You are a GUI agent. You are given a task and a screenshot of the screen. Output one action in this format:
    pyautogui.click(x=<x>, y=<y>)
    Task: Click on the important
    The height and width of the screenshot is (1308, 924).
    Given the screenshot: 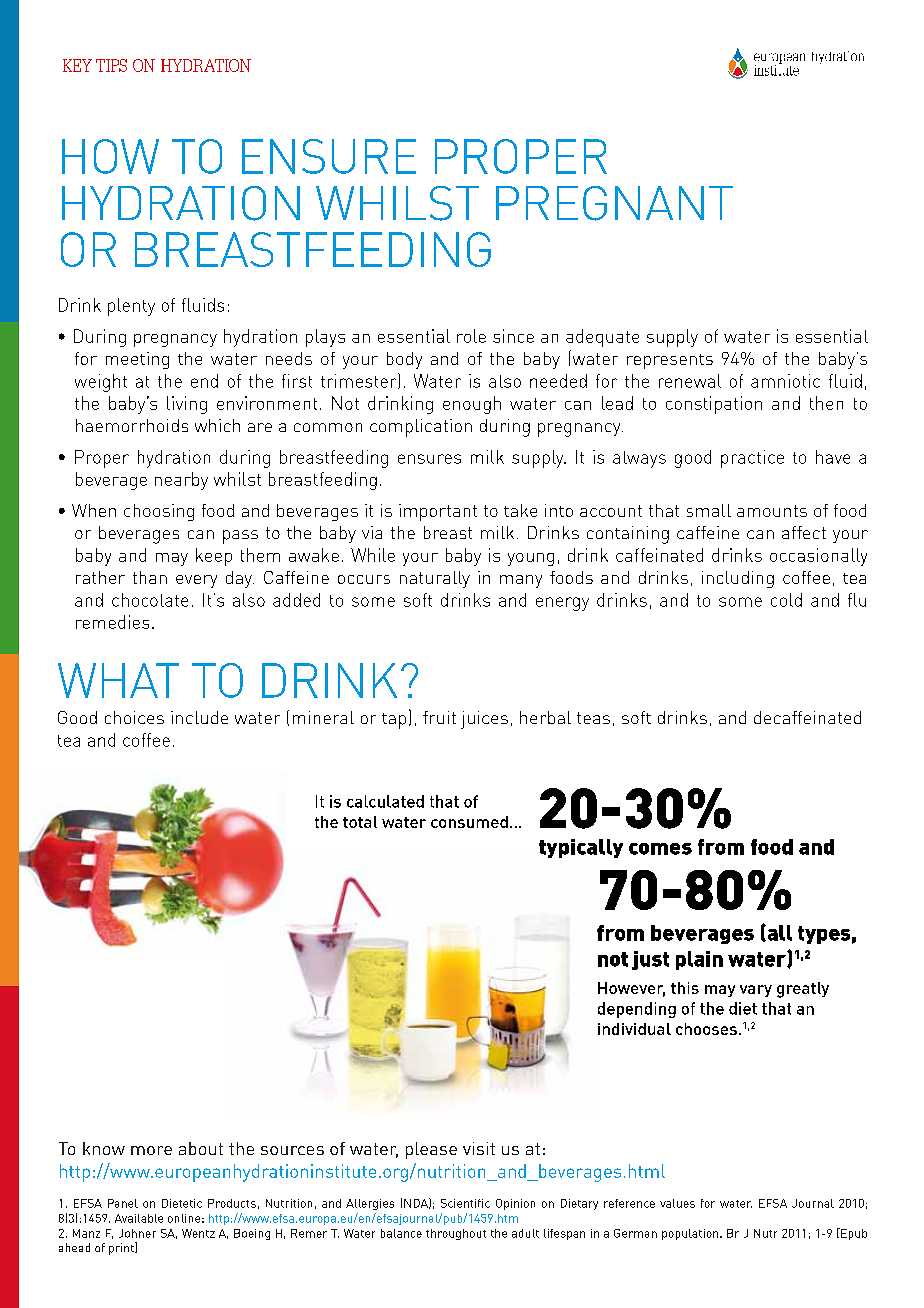 What is the action you would take?
    pyautogui.click(x=438, y=512)
